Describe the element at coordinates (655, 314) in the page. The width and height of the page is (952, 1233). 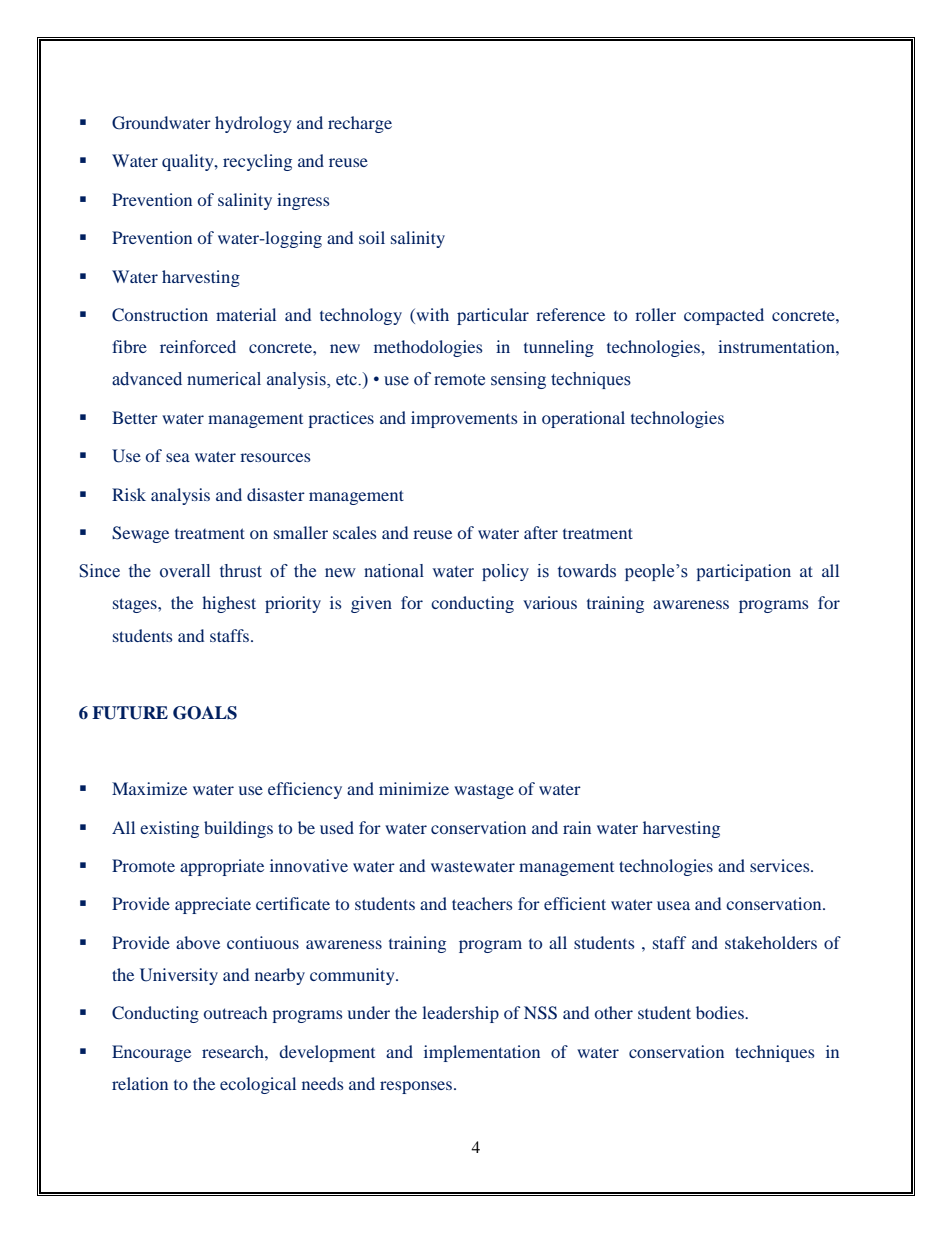
I see `roller` at that location.
